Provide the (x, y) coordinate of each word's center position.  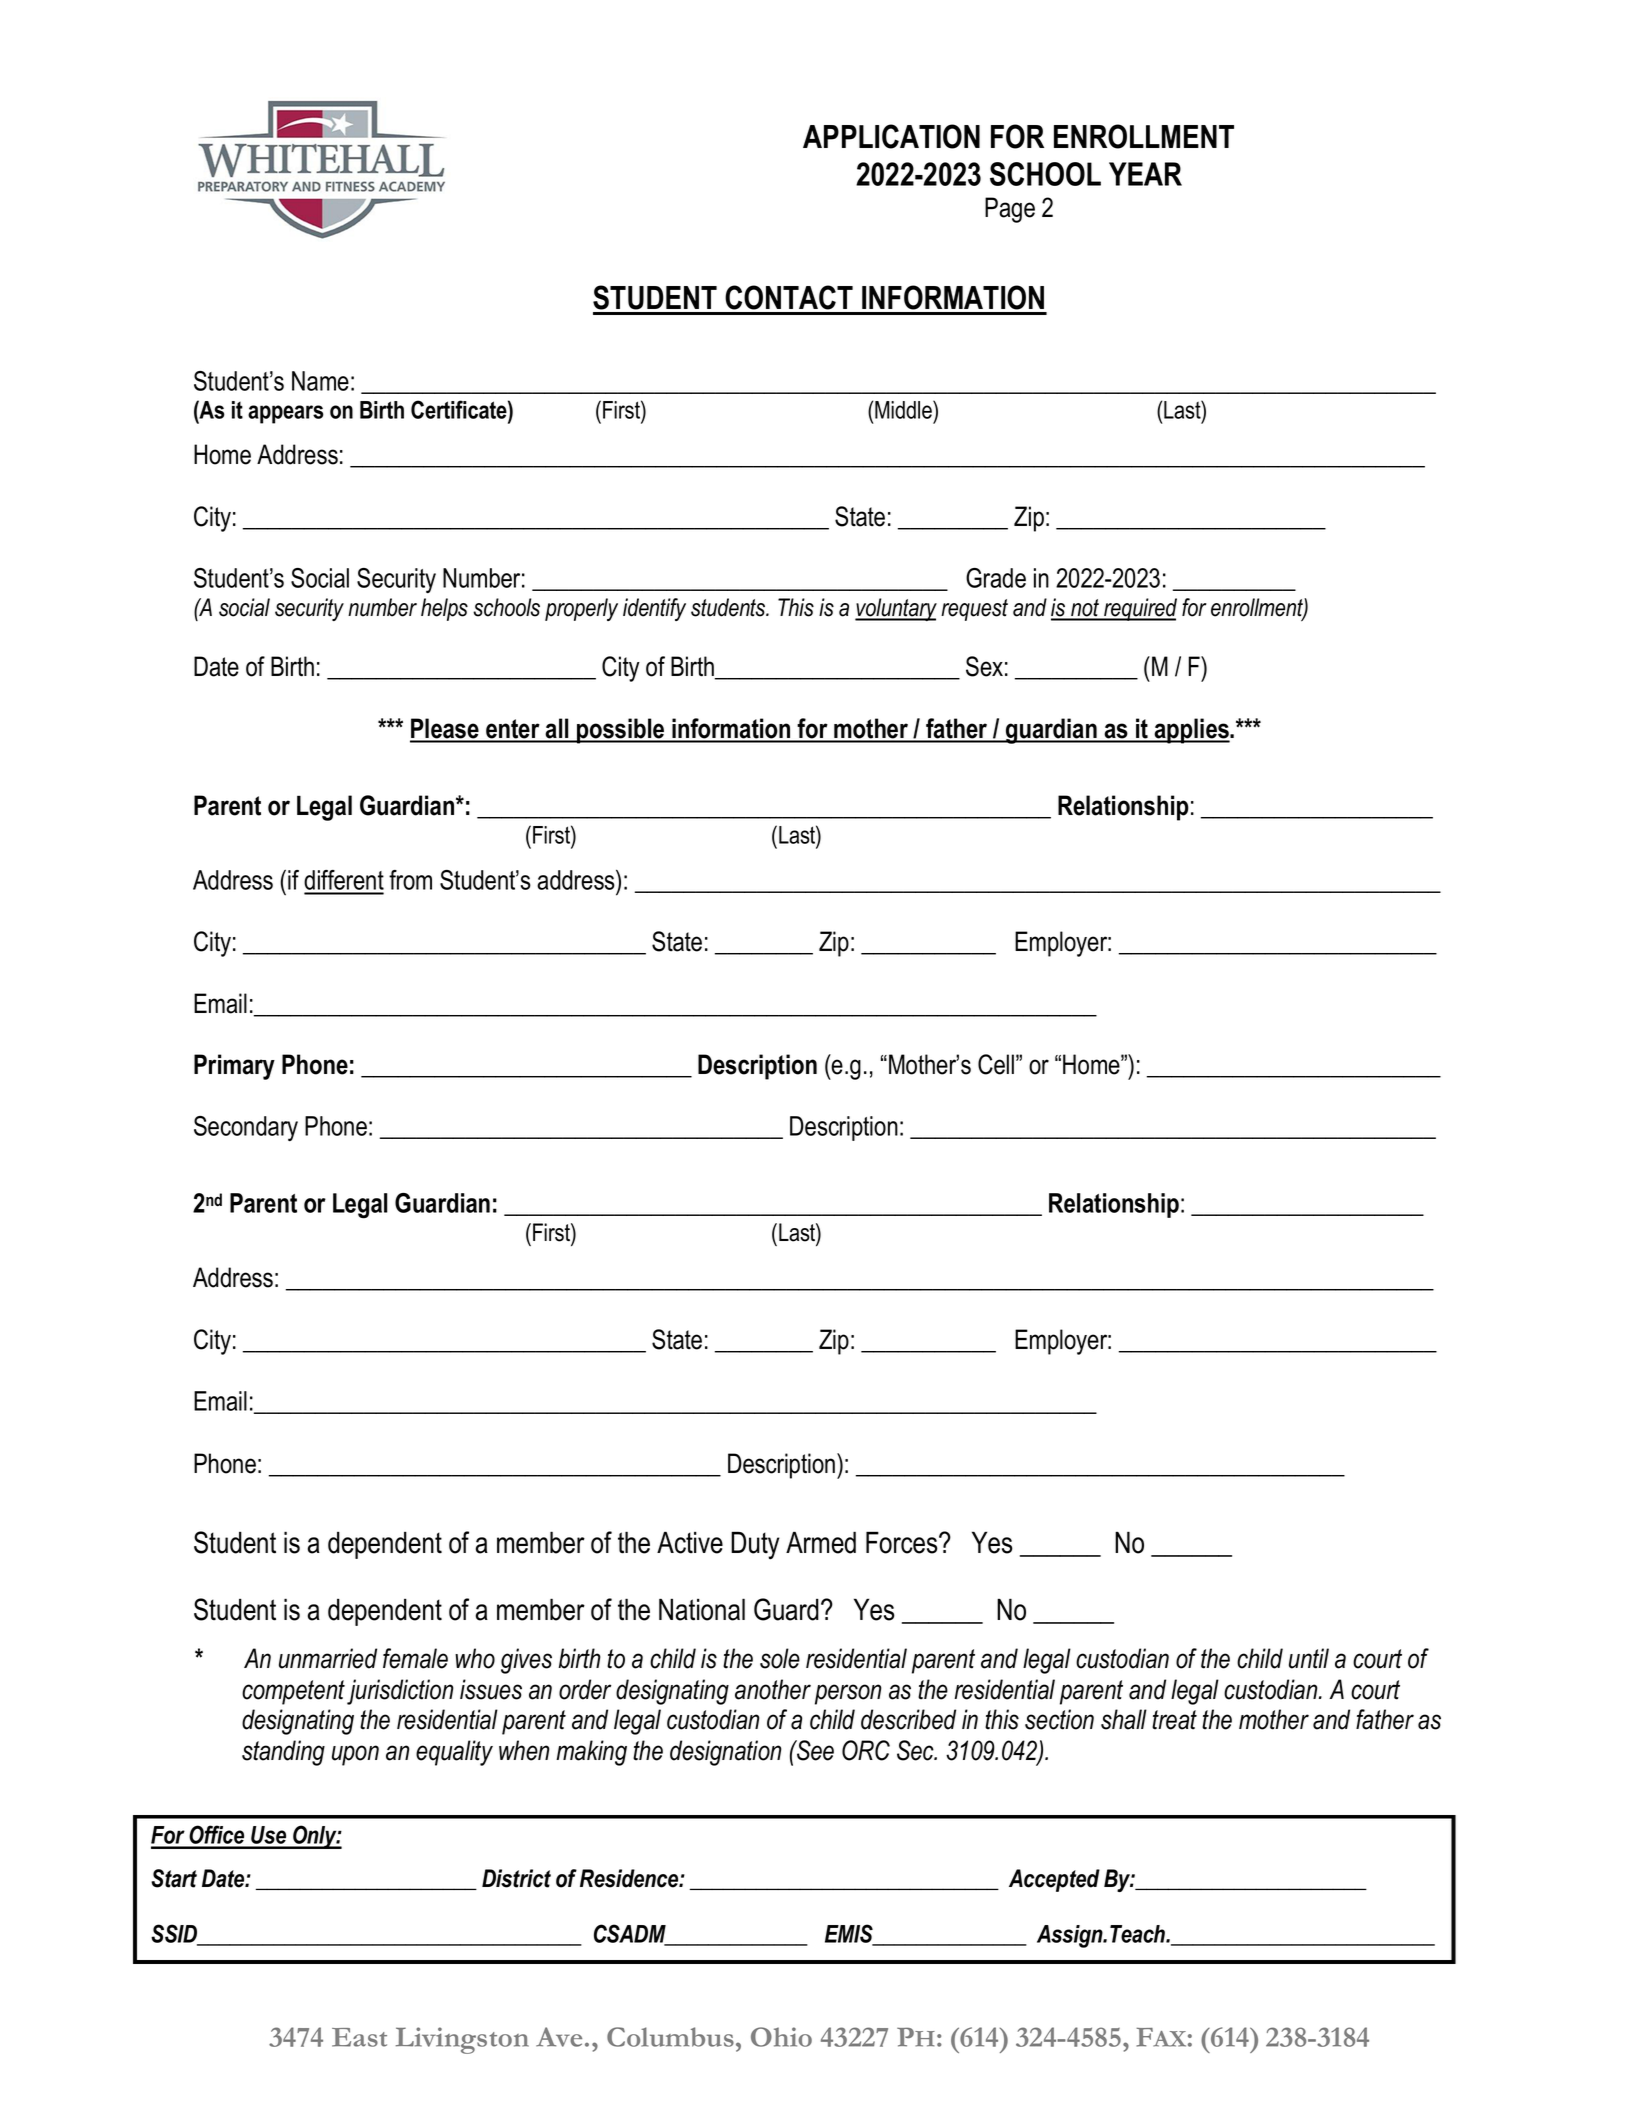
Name (320, 381)
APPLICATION (891, 136)
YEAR (1145, 174)
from (410, 880)
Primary (234, 1067)
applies (1192, 731)
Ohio (781, 2037)
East (359, 2037)
